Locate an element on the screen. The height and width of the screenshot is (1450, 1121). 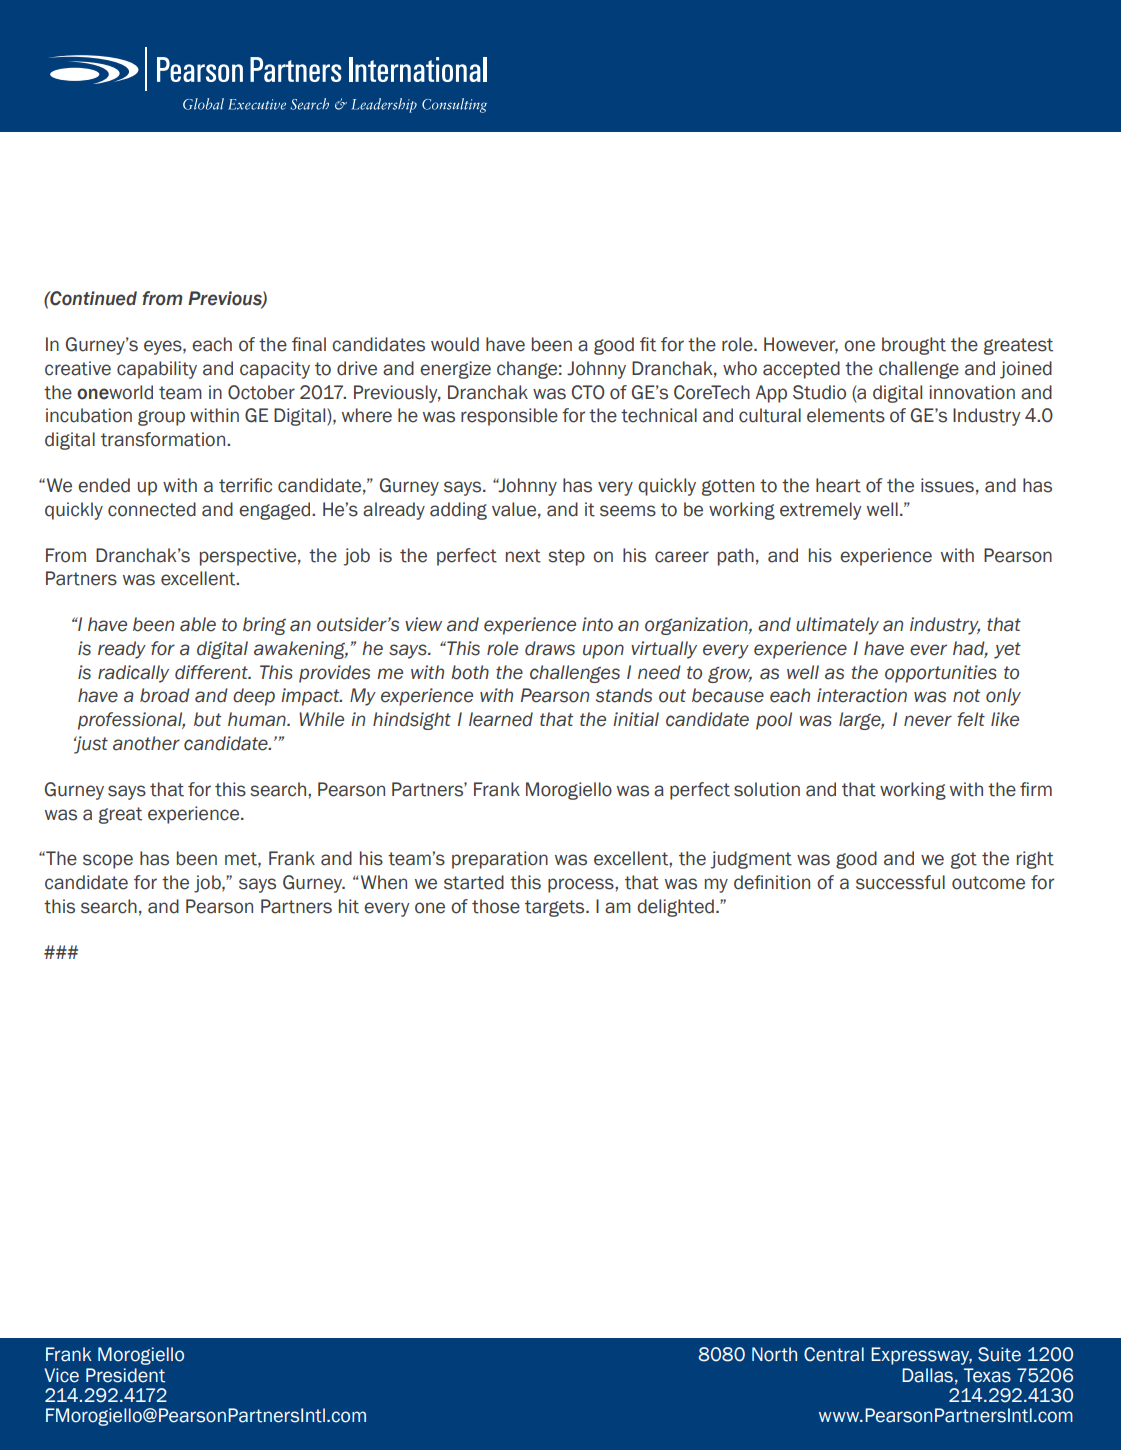
opportunities is located at coordinates (941, 674).
